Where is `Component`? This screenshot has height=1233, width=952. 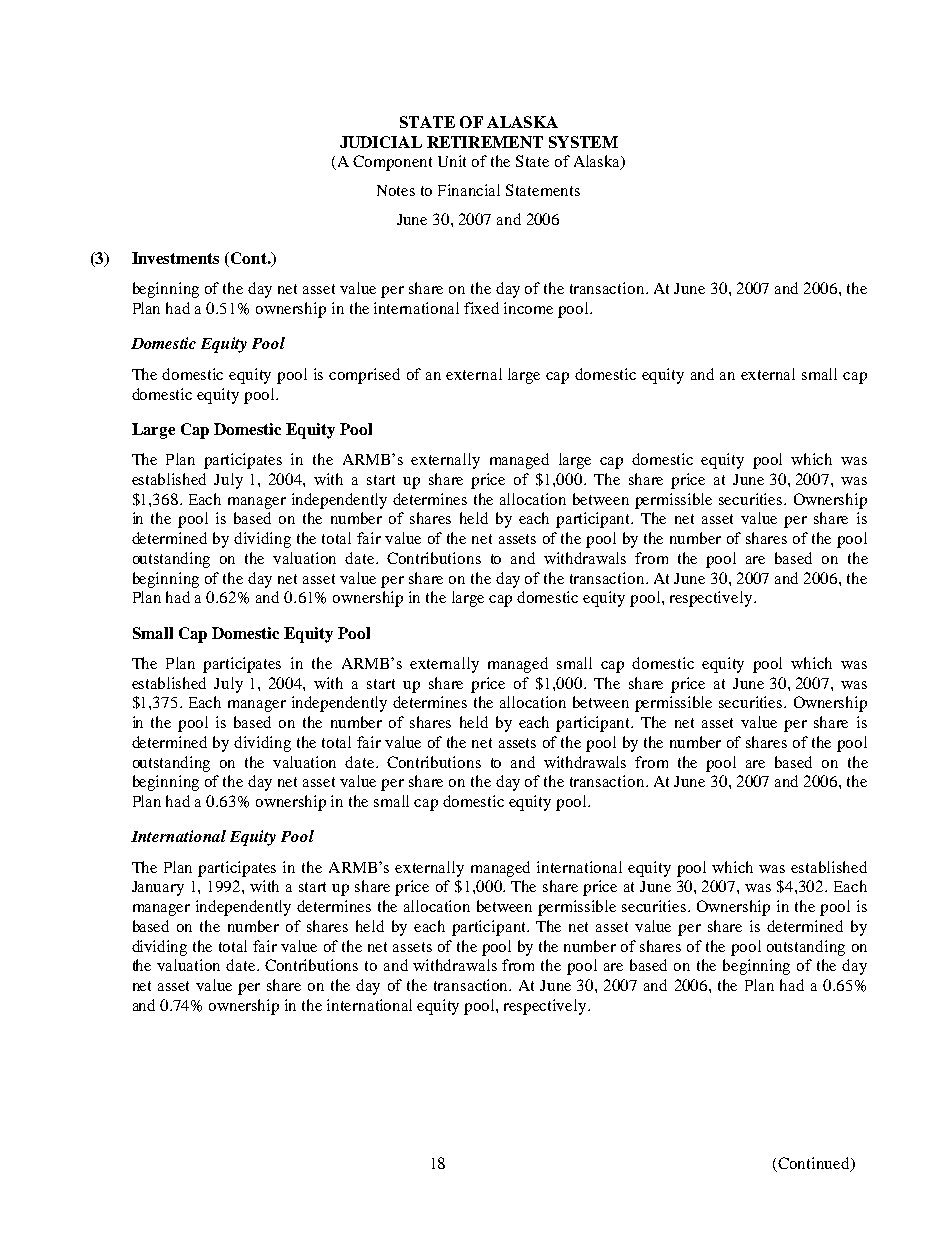 Component is located at coordinates (392, 163).
